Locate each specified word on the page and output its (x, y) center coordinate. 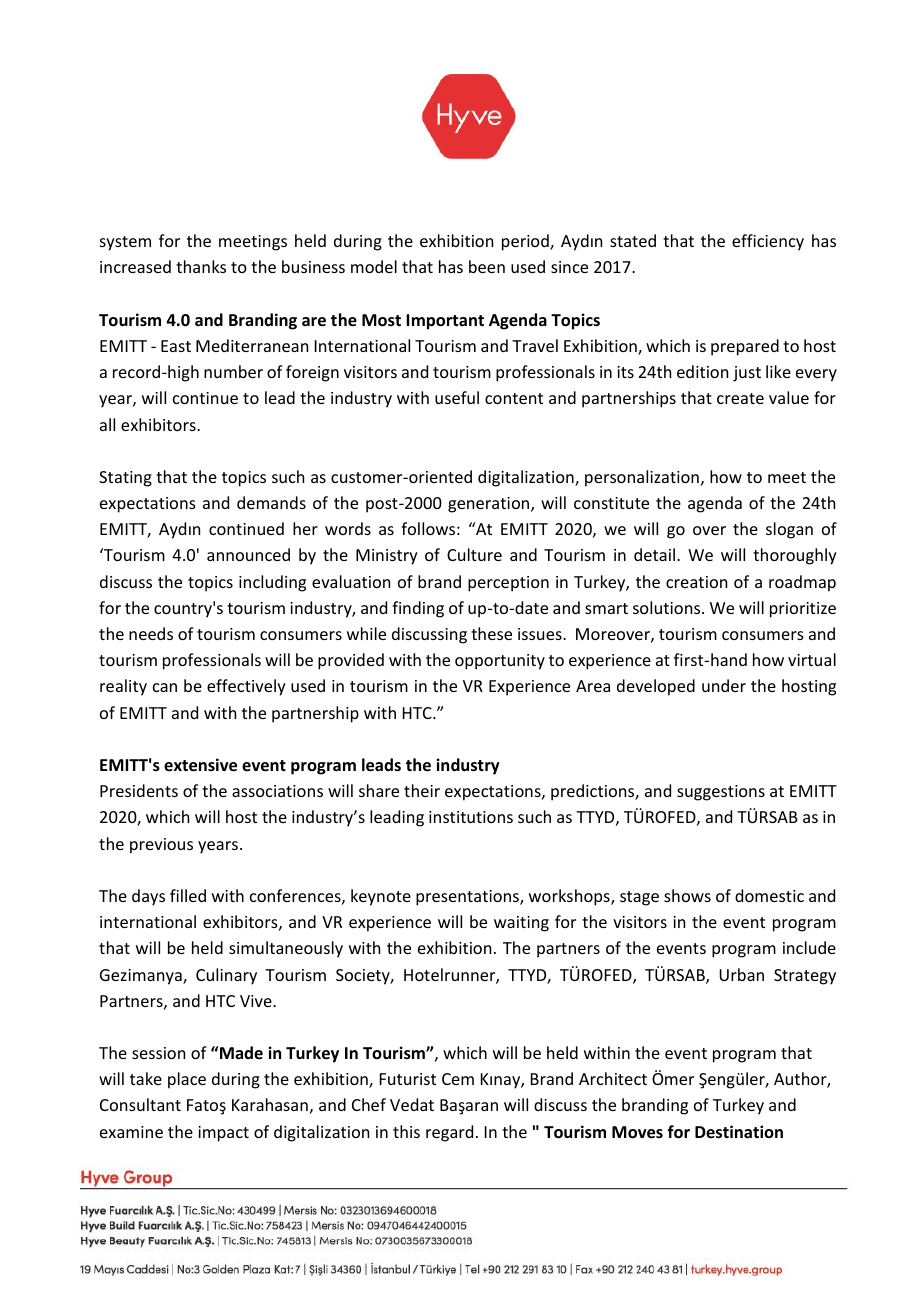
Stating (125, 479)
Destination (739, 1132)
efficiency (768, 242)
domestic (769, 895)
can (165, 687)
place (187, 1080)
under (724, 685)
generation (490, 505)
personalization (642, 478)
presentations (468, 898)
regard (449, 1133)
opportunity (500, 662)
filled (188, 895)
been (487, 266)
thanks (201, 266)
